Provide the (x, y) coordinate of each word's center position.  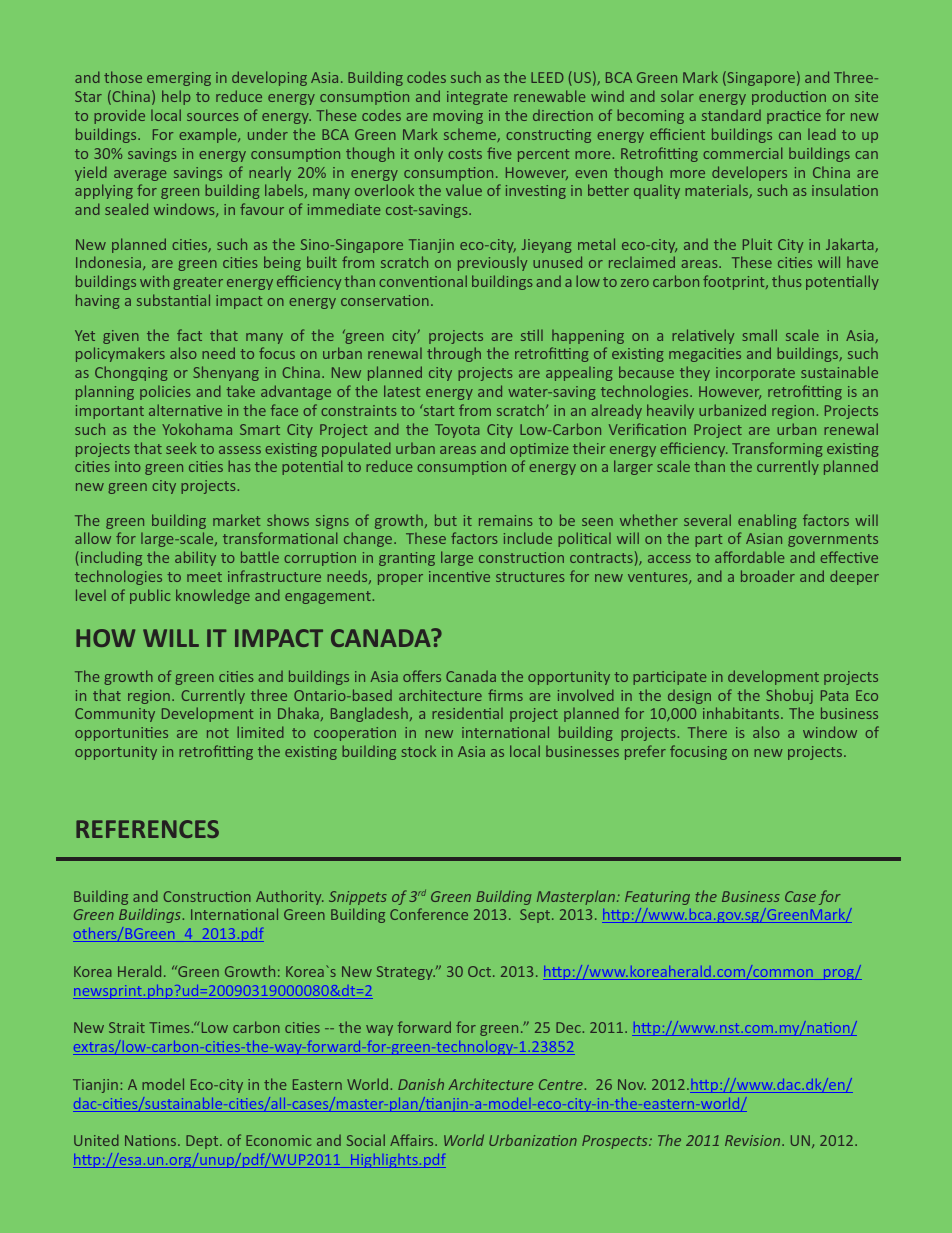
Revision (754, 1140)
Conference (429, 914)
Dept (203, 1142)
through (454, 354)
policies (165, 392)
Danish (421, 1084)
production (789, 97)
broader (768, 576)
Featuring (657, 898)
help (176, 97)
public (150, 596)
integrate (477, 98)
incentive (459, 576)
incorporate (755, 374)
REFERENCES (147, 829)
